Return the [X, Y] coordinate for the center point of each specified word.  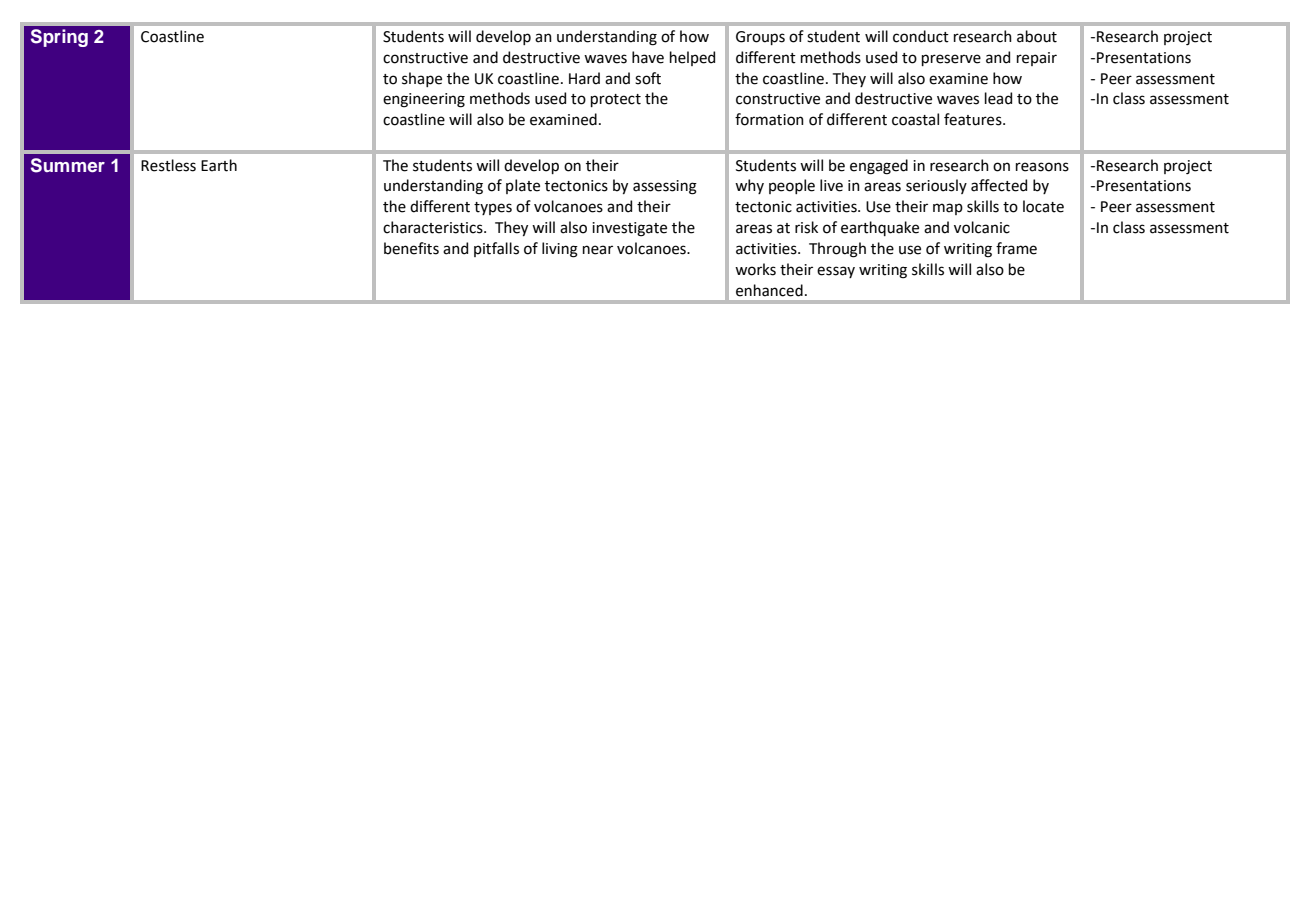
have [648, 57]
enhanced [769, 290]
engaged [879, 167]
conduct [921, 36]
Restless [168, 165]
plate [523, 186]
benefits [411, 248]
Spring [59, 38]
